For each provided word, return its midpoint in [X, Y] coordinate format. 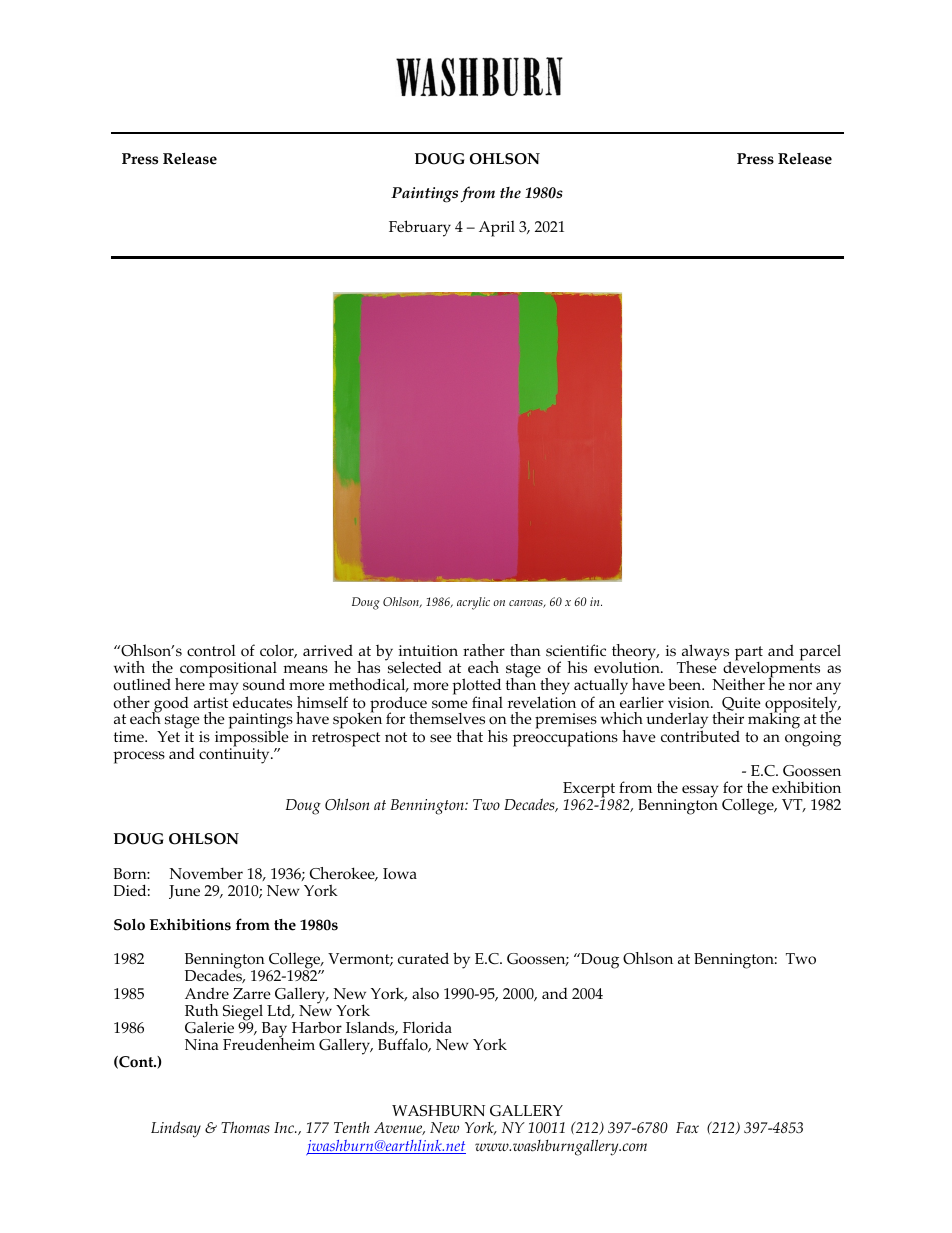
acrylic [473, 603]
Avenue [399, 1128]
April [497, 229]
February [420, 228]
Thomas [245, 1127]
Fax [687, 1127]
